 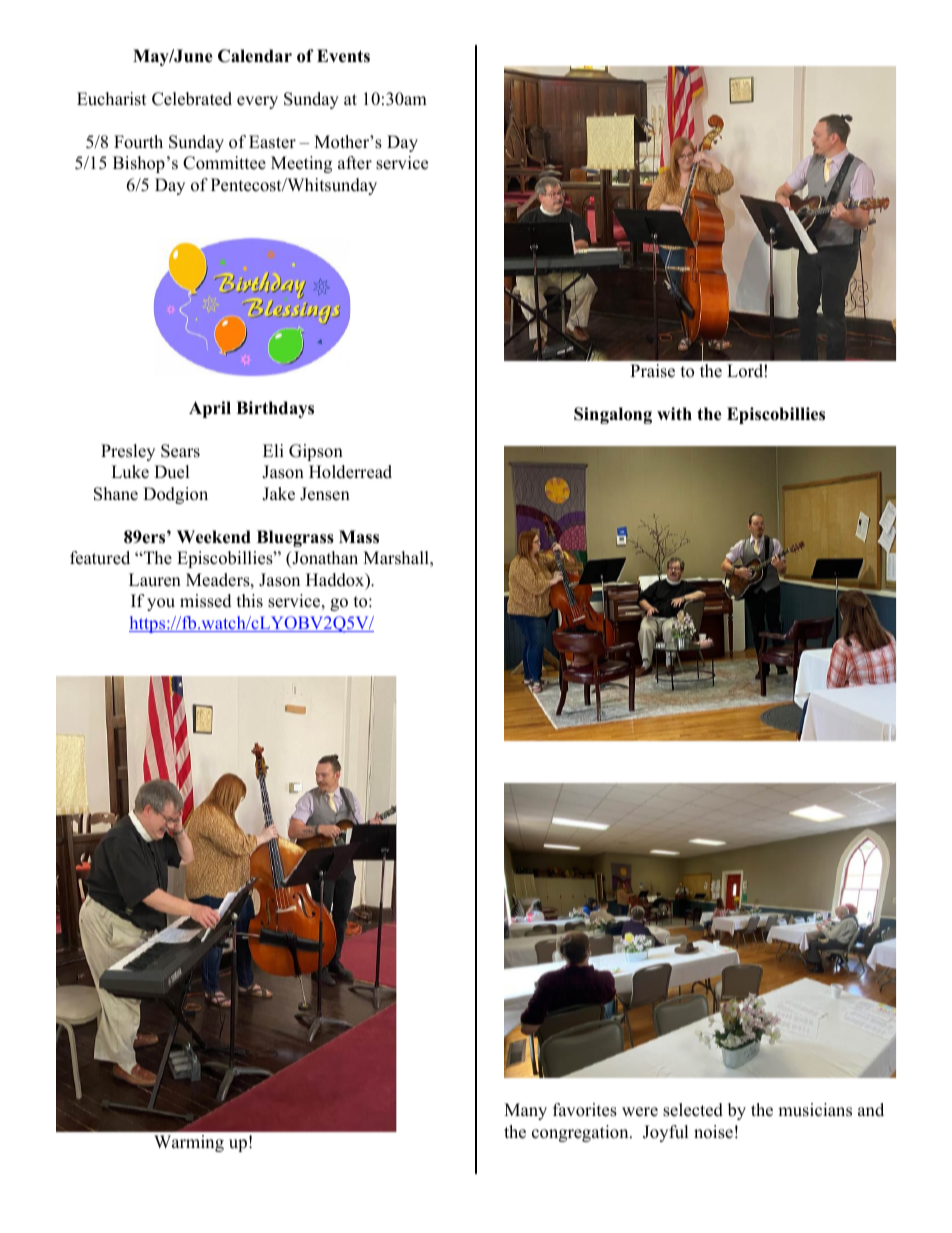 What do you see at coordinates (652, 371) in the image?
I see `Praise` at bounding box center [652, 371].
